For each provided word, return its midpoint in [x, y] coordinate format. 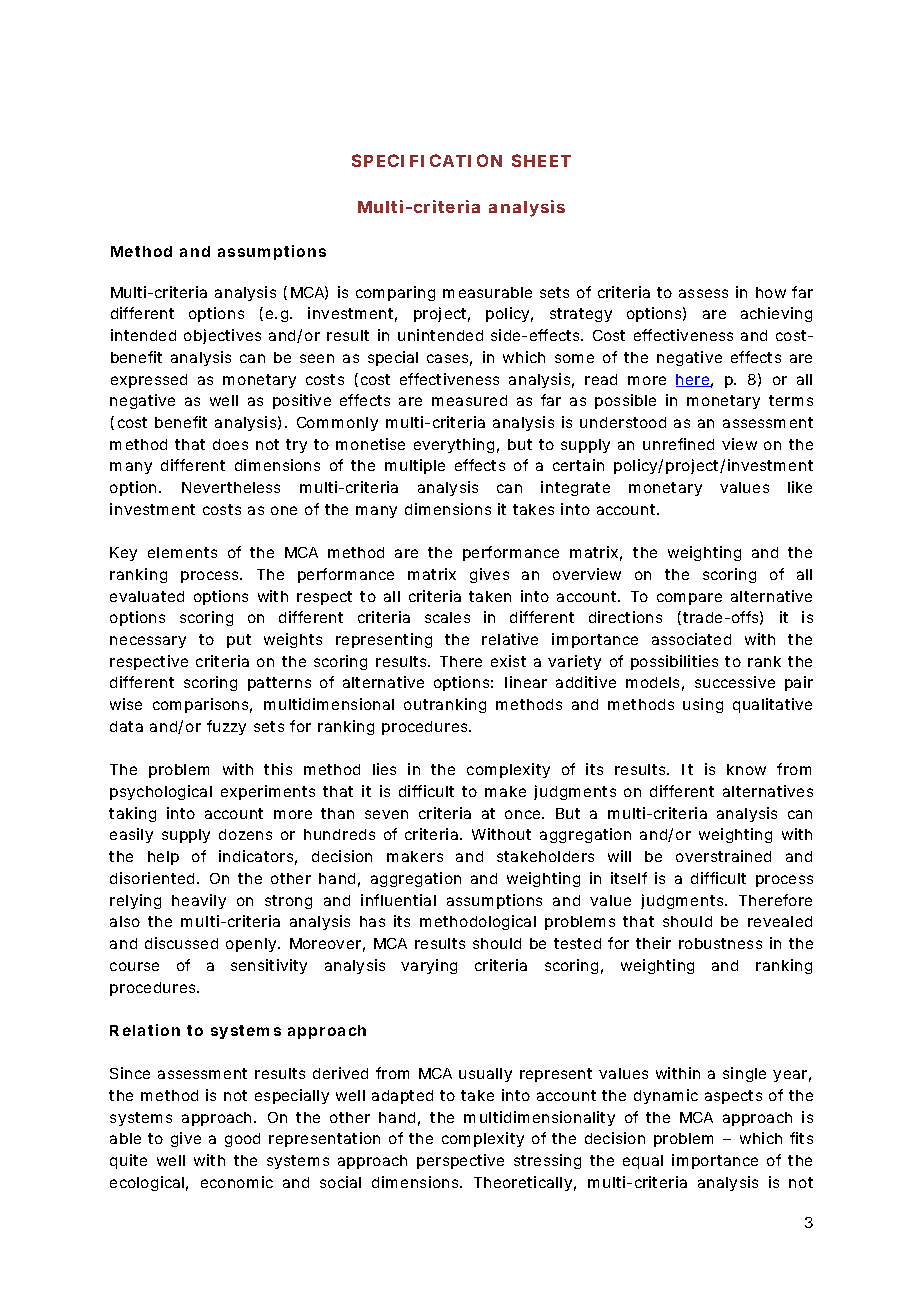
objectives [222, 336]
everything [454, 445]
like [800, 487]
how [771, 292]
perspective [460, 1161]
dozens [245, 834]
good [242, 1140]
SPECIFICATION [427, 160]
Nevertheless [231, 487]
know [746, 769]
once [522, 814]
